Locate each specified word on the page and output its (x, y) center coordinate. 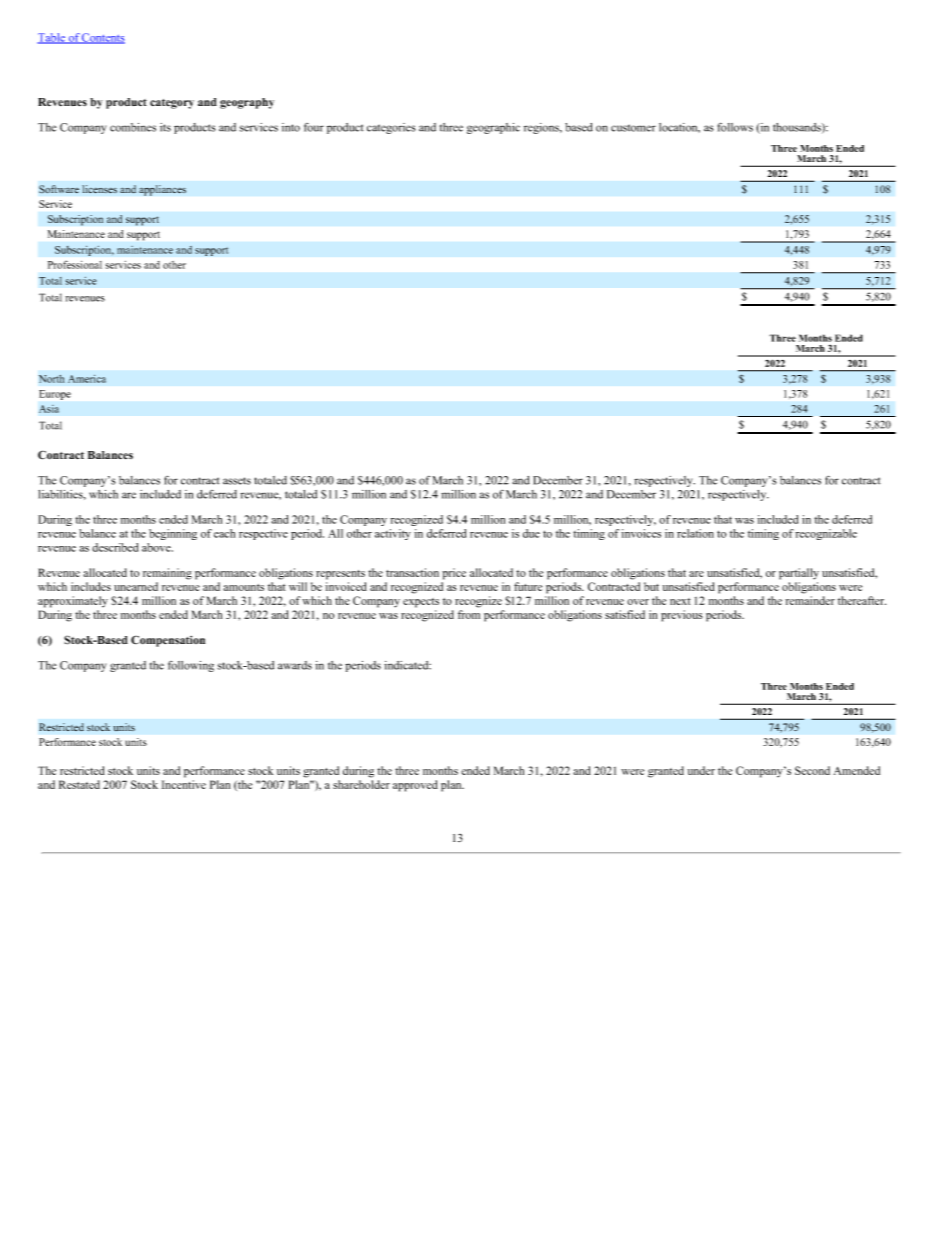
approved (415, 786)
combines (133, 127)
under (701, 770)
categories (391, 128)
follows (735, 127)
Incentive (184, 784)
